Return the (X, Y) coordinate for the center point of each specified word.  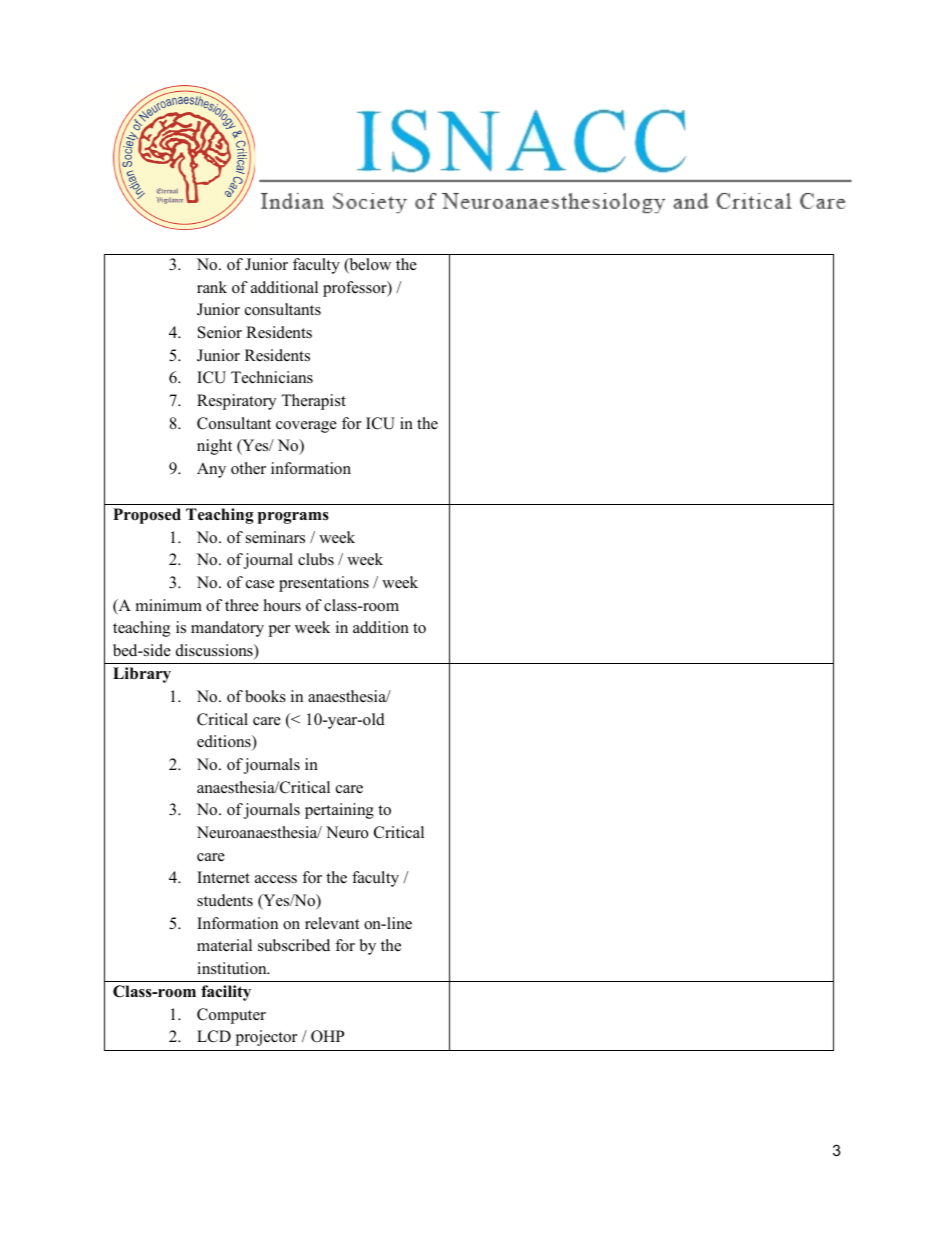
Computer (231, 1016)
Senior (220, 332)
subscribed (294, 945)
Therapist (313, 402)
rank (212, 287)
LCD (214, 1036)
